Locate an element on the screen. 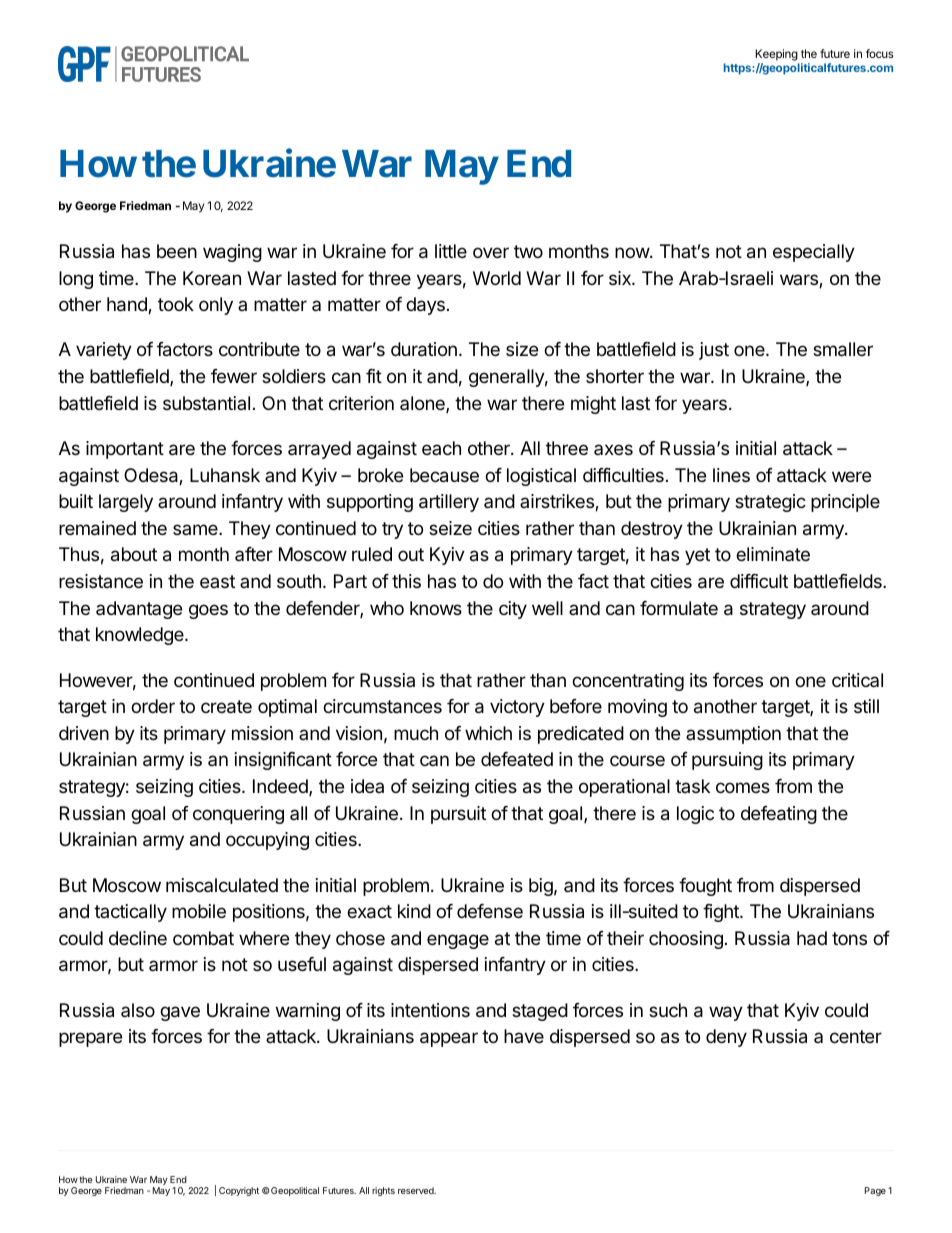 The image size is (952, 1233). little is located at coordinates (451, 251).
